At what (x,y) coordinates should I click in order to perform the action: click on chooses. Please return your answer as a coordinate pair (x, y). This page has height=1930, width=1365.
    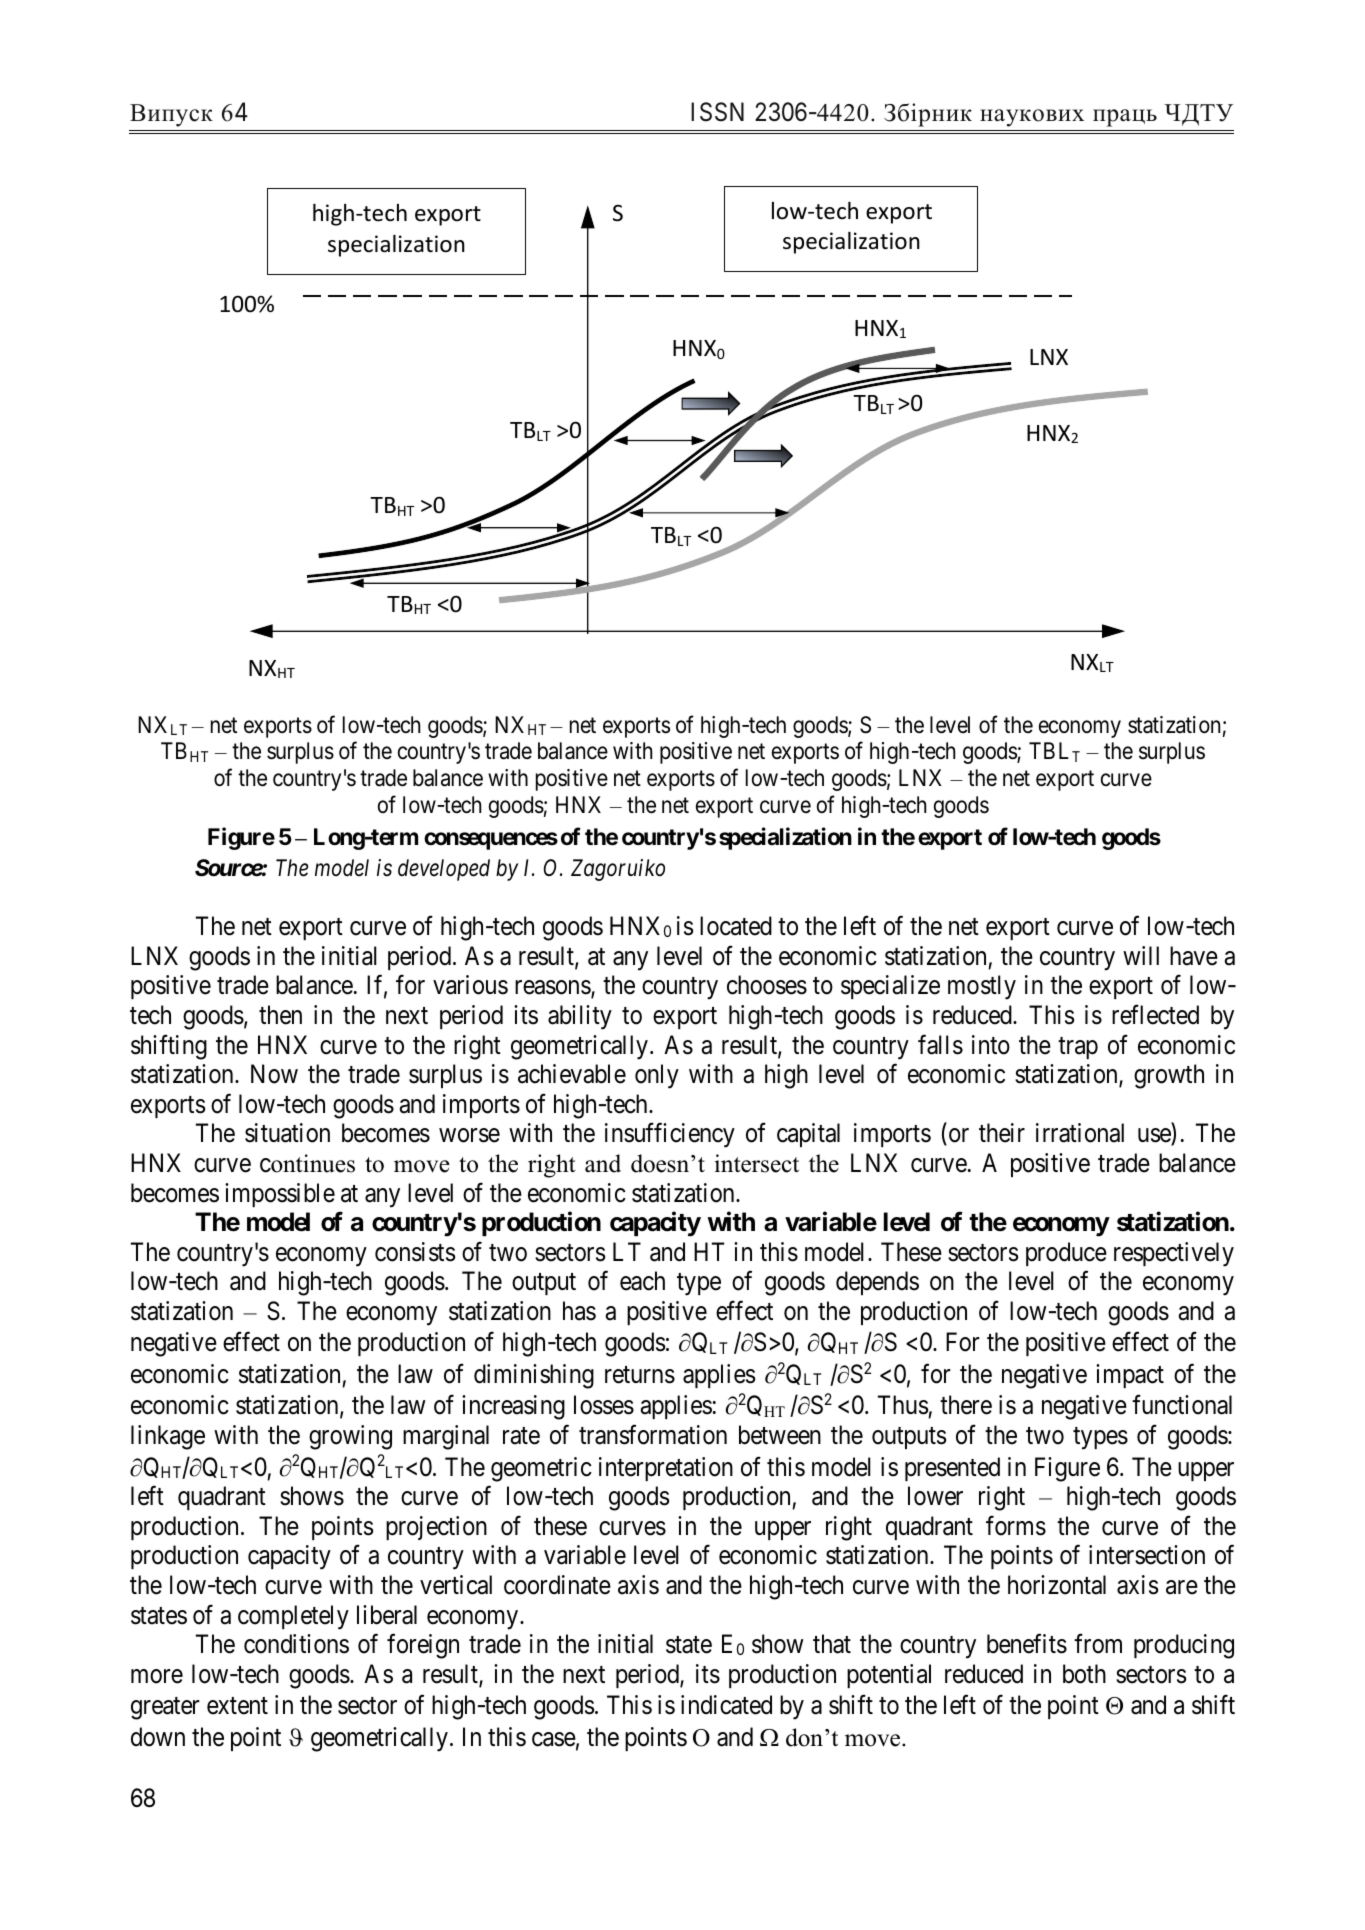
    Looking at the image, I should click on (767, 985).
